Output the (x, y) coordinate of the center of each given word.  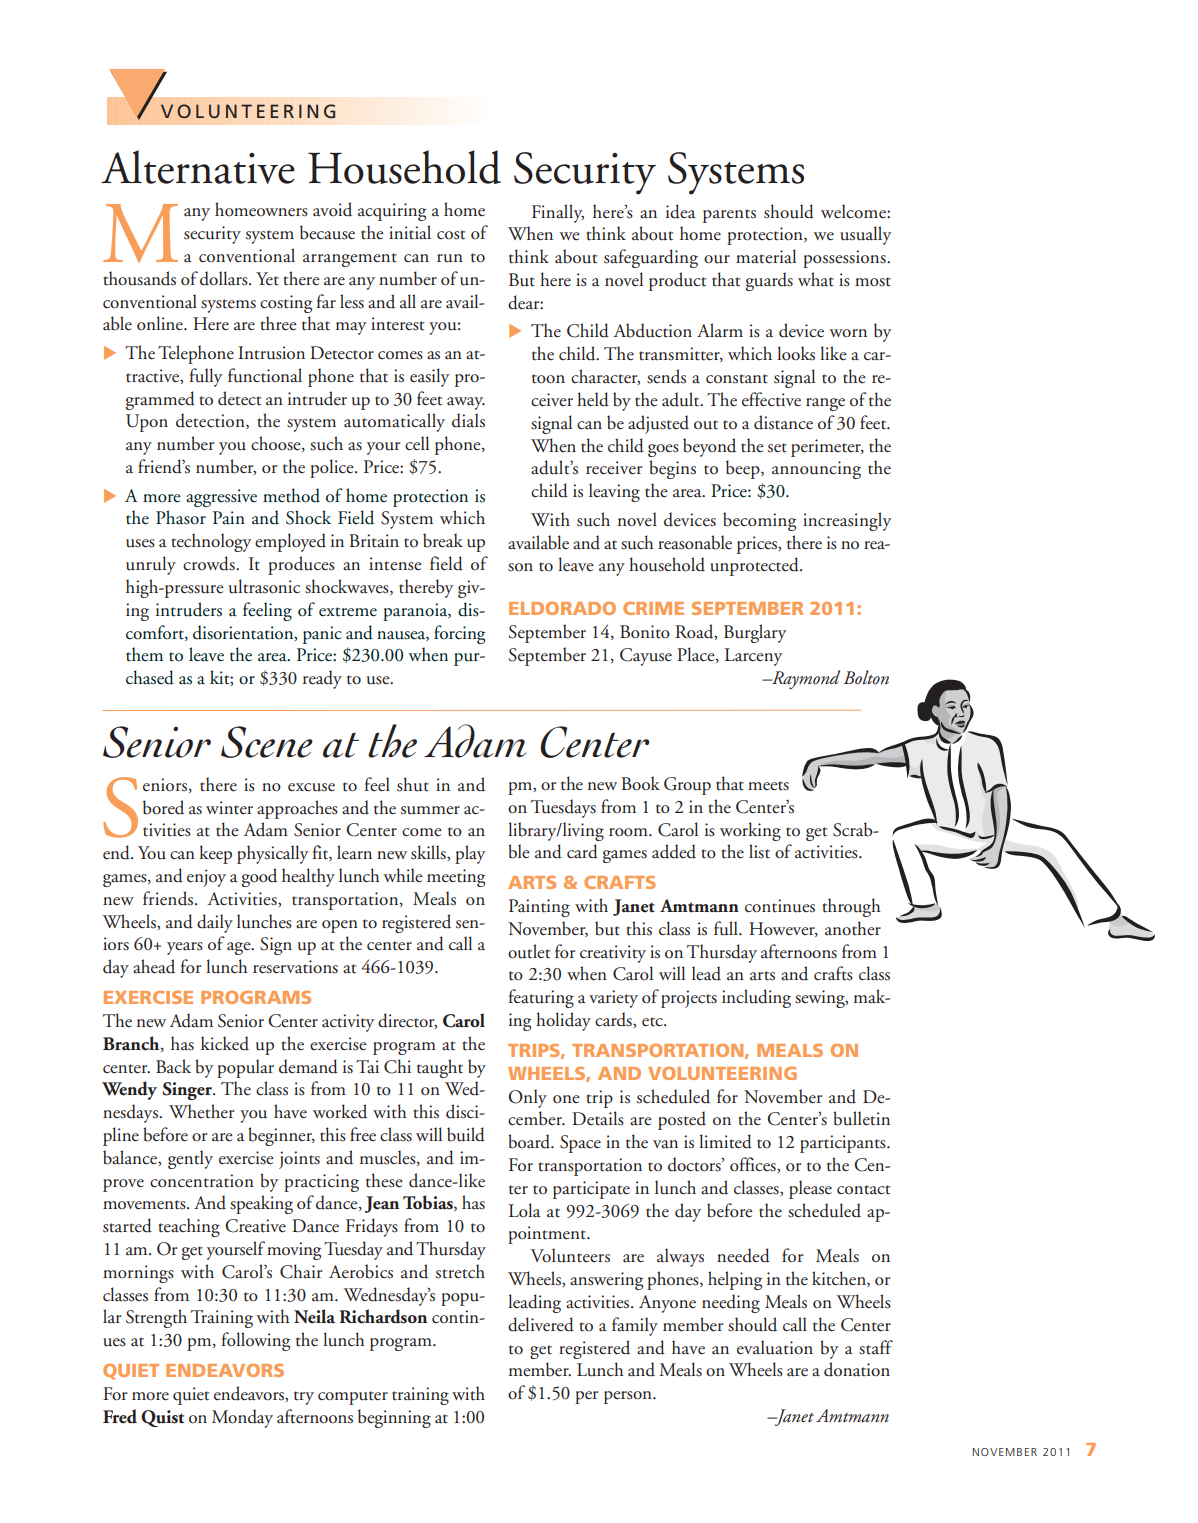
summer (430, 810)
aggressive (221, 498)
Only (528, 1098)
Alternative (198, 167)
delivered (541, 1324)
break (443, 540)
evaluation (775, 1347)
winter (229, 808)
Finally (558, 213)
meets (768, 786)
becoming (759, 521)
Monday (242, 1418)
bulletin (861, 1118)
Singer (188, 1091)
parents (729, 216)
